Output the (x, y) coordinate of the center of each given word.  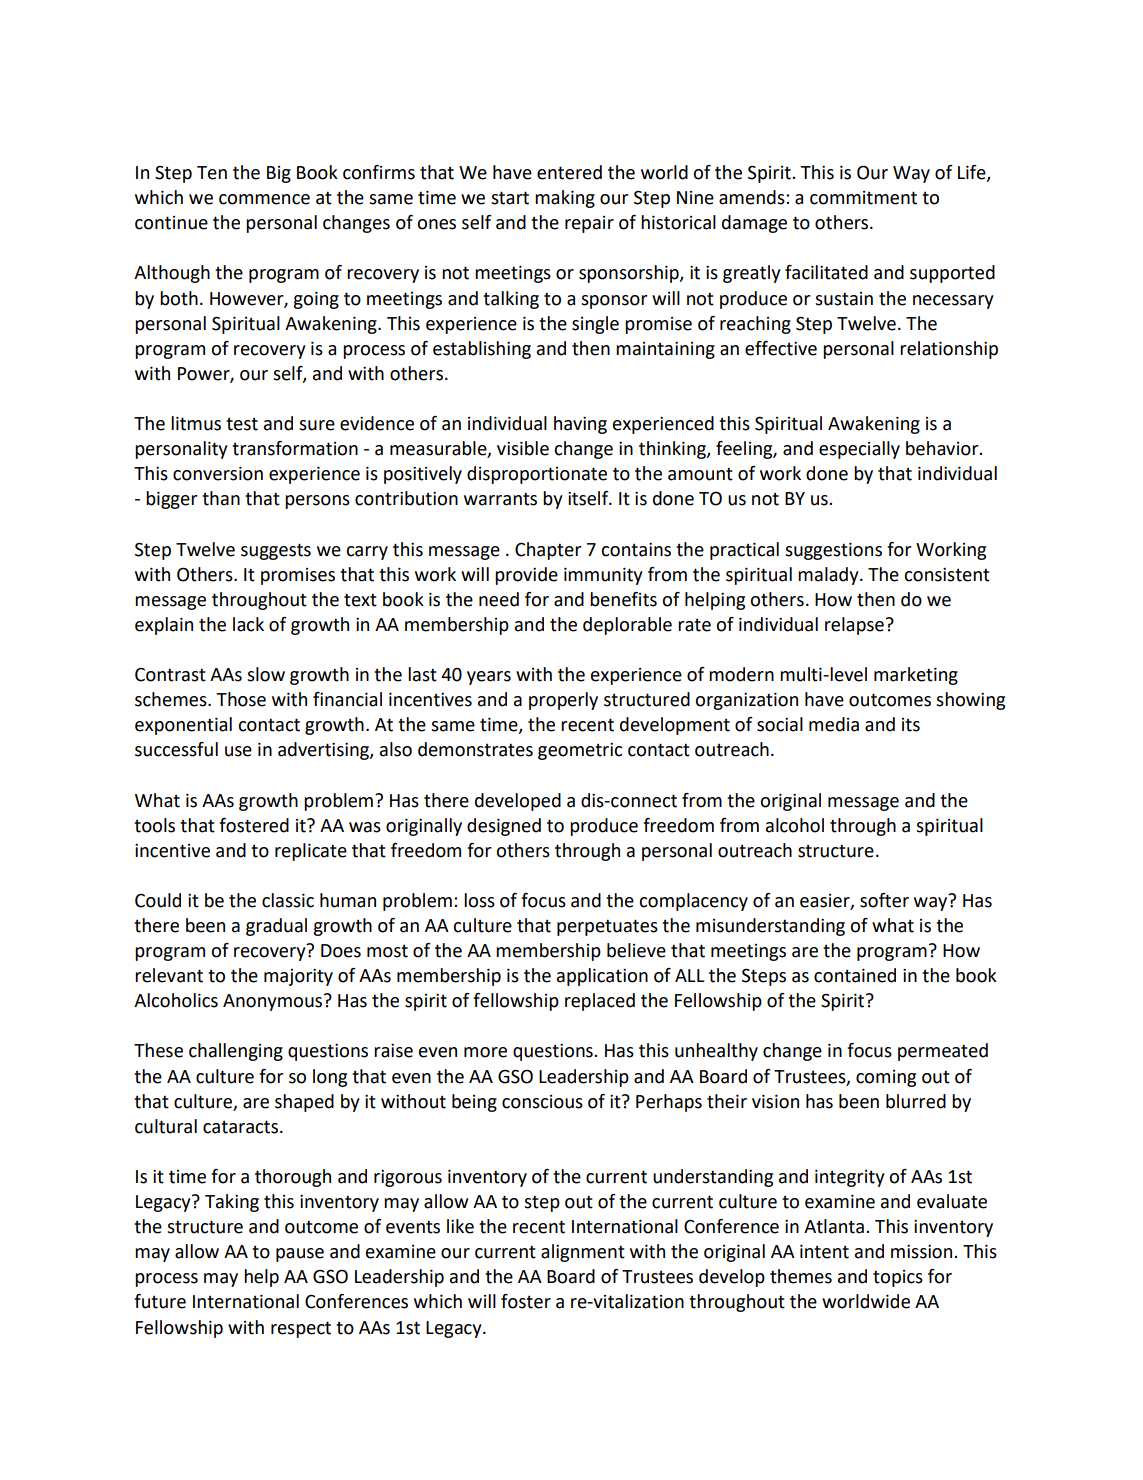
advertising (324, 751)
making (565, 199)
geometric (580, 751)
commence (264, 199)
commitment (863, 198)
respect (301, 1329)
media (834, 724)
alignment (583, 1253)
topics (898, 1278)
